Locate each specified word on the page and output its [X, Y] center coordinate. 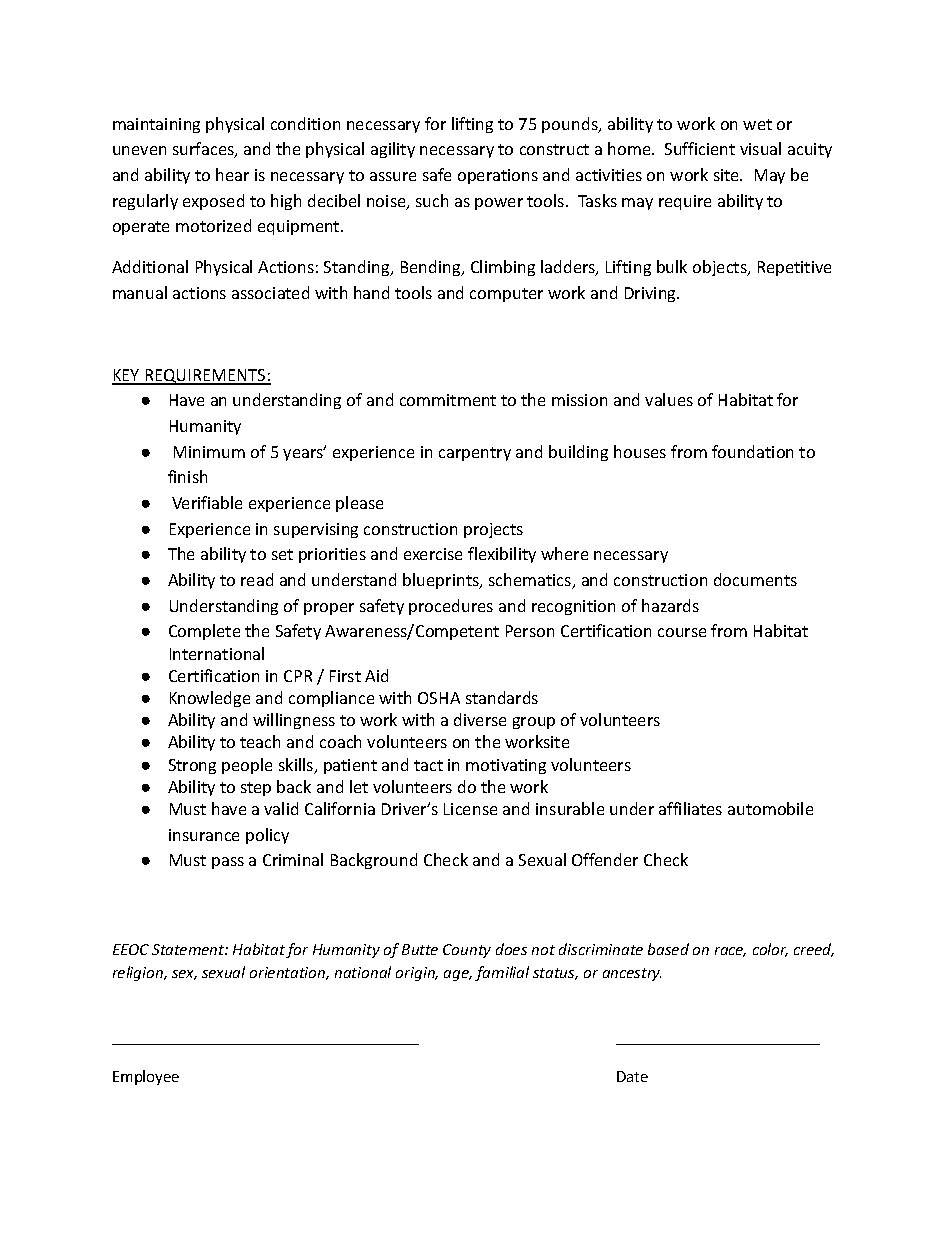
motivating [506, 766]
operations [498, 176]
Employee [146, 1077]
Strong [192, 766]
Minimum [209, 452]
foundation [752, 451]
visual [760, 148]
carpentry [475, 454]
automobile [770, 808]
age [458, 975]
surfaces [204, 150]
